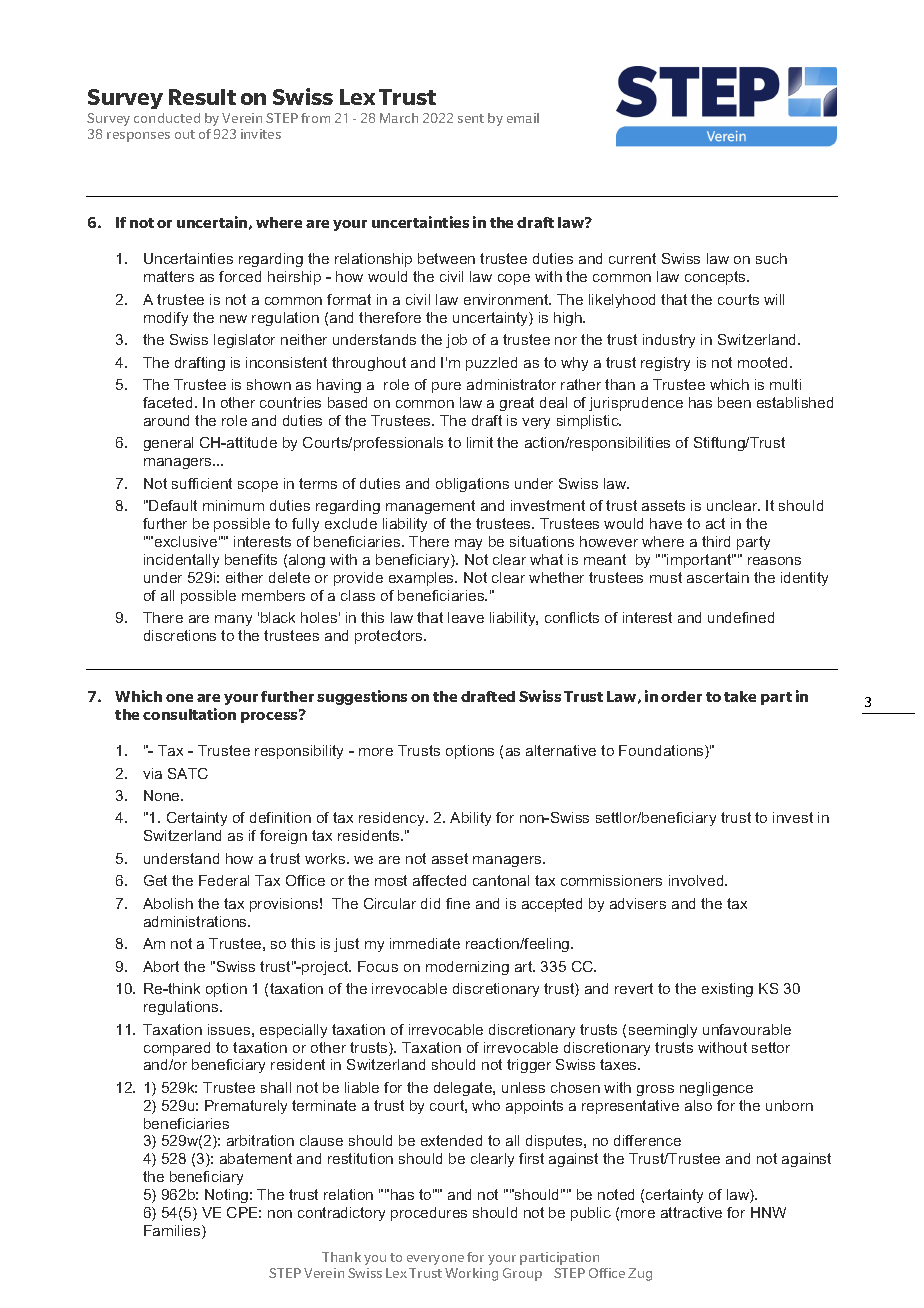 This document has width=924, height=1308. I want to click on such, so click(771, 258).
